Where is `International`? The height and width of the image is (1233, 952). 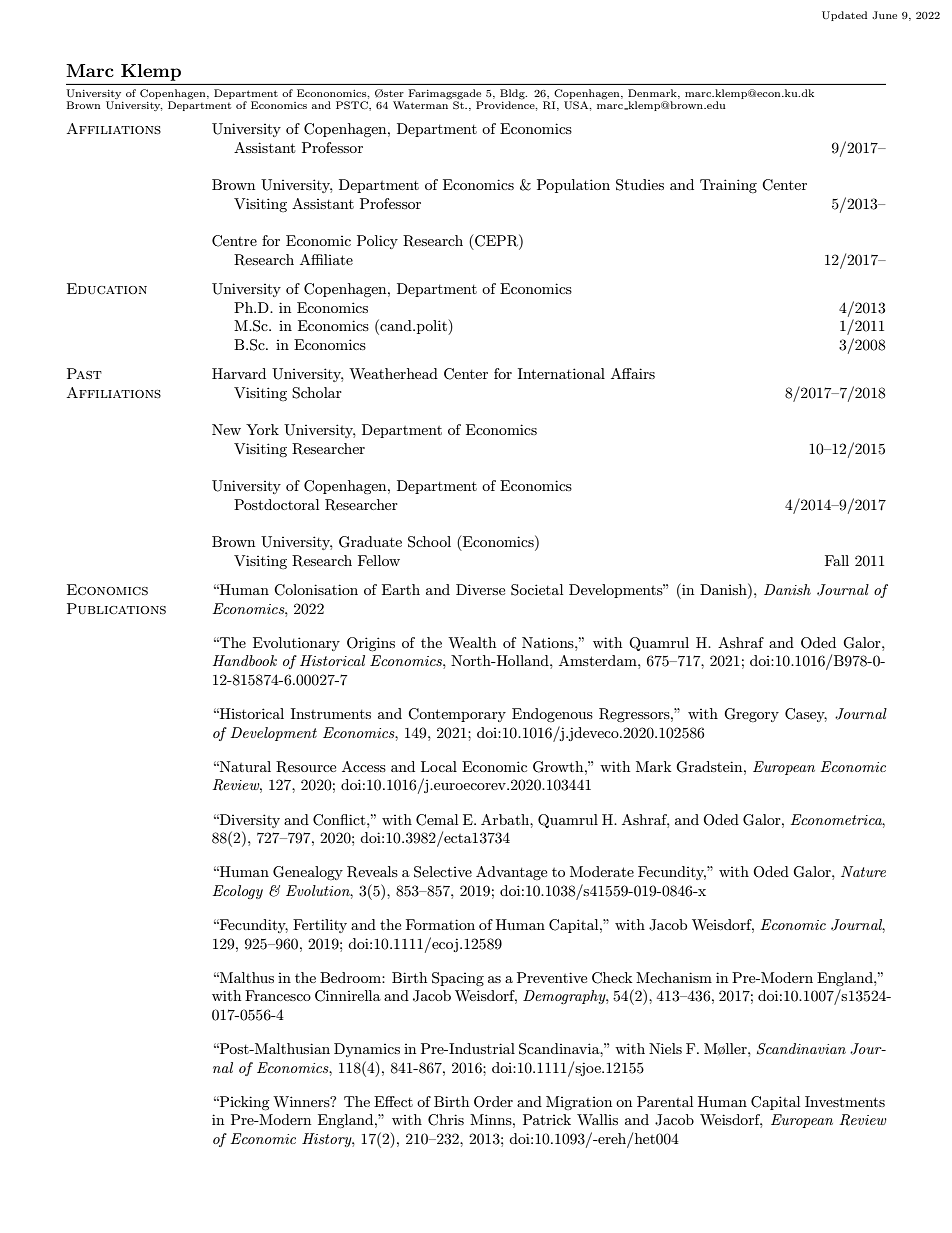 International is located at coordinates (561, 373).
